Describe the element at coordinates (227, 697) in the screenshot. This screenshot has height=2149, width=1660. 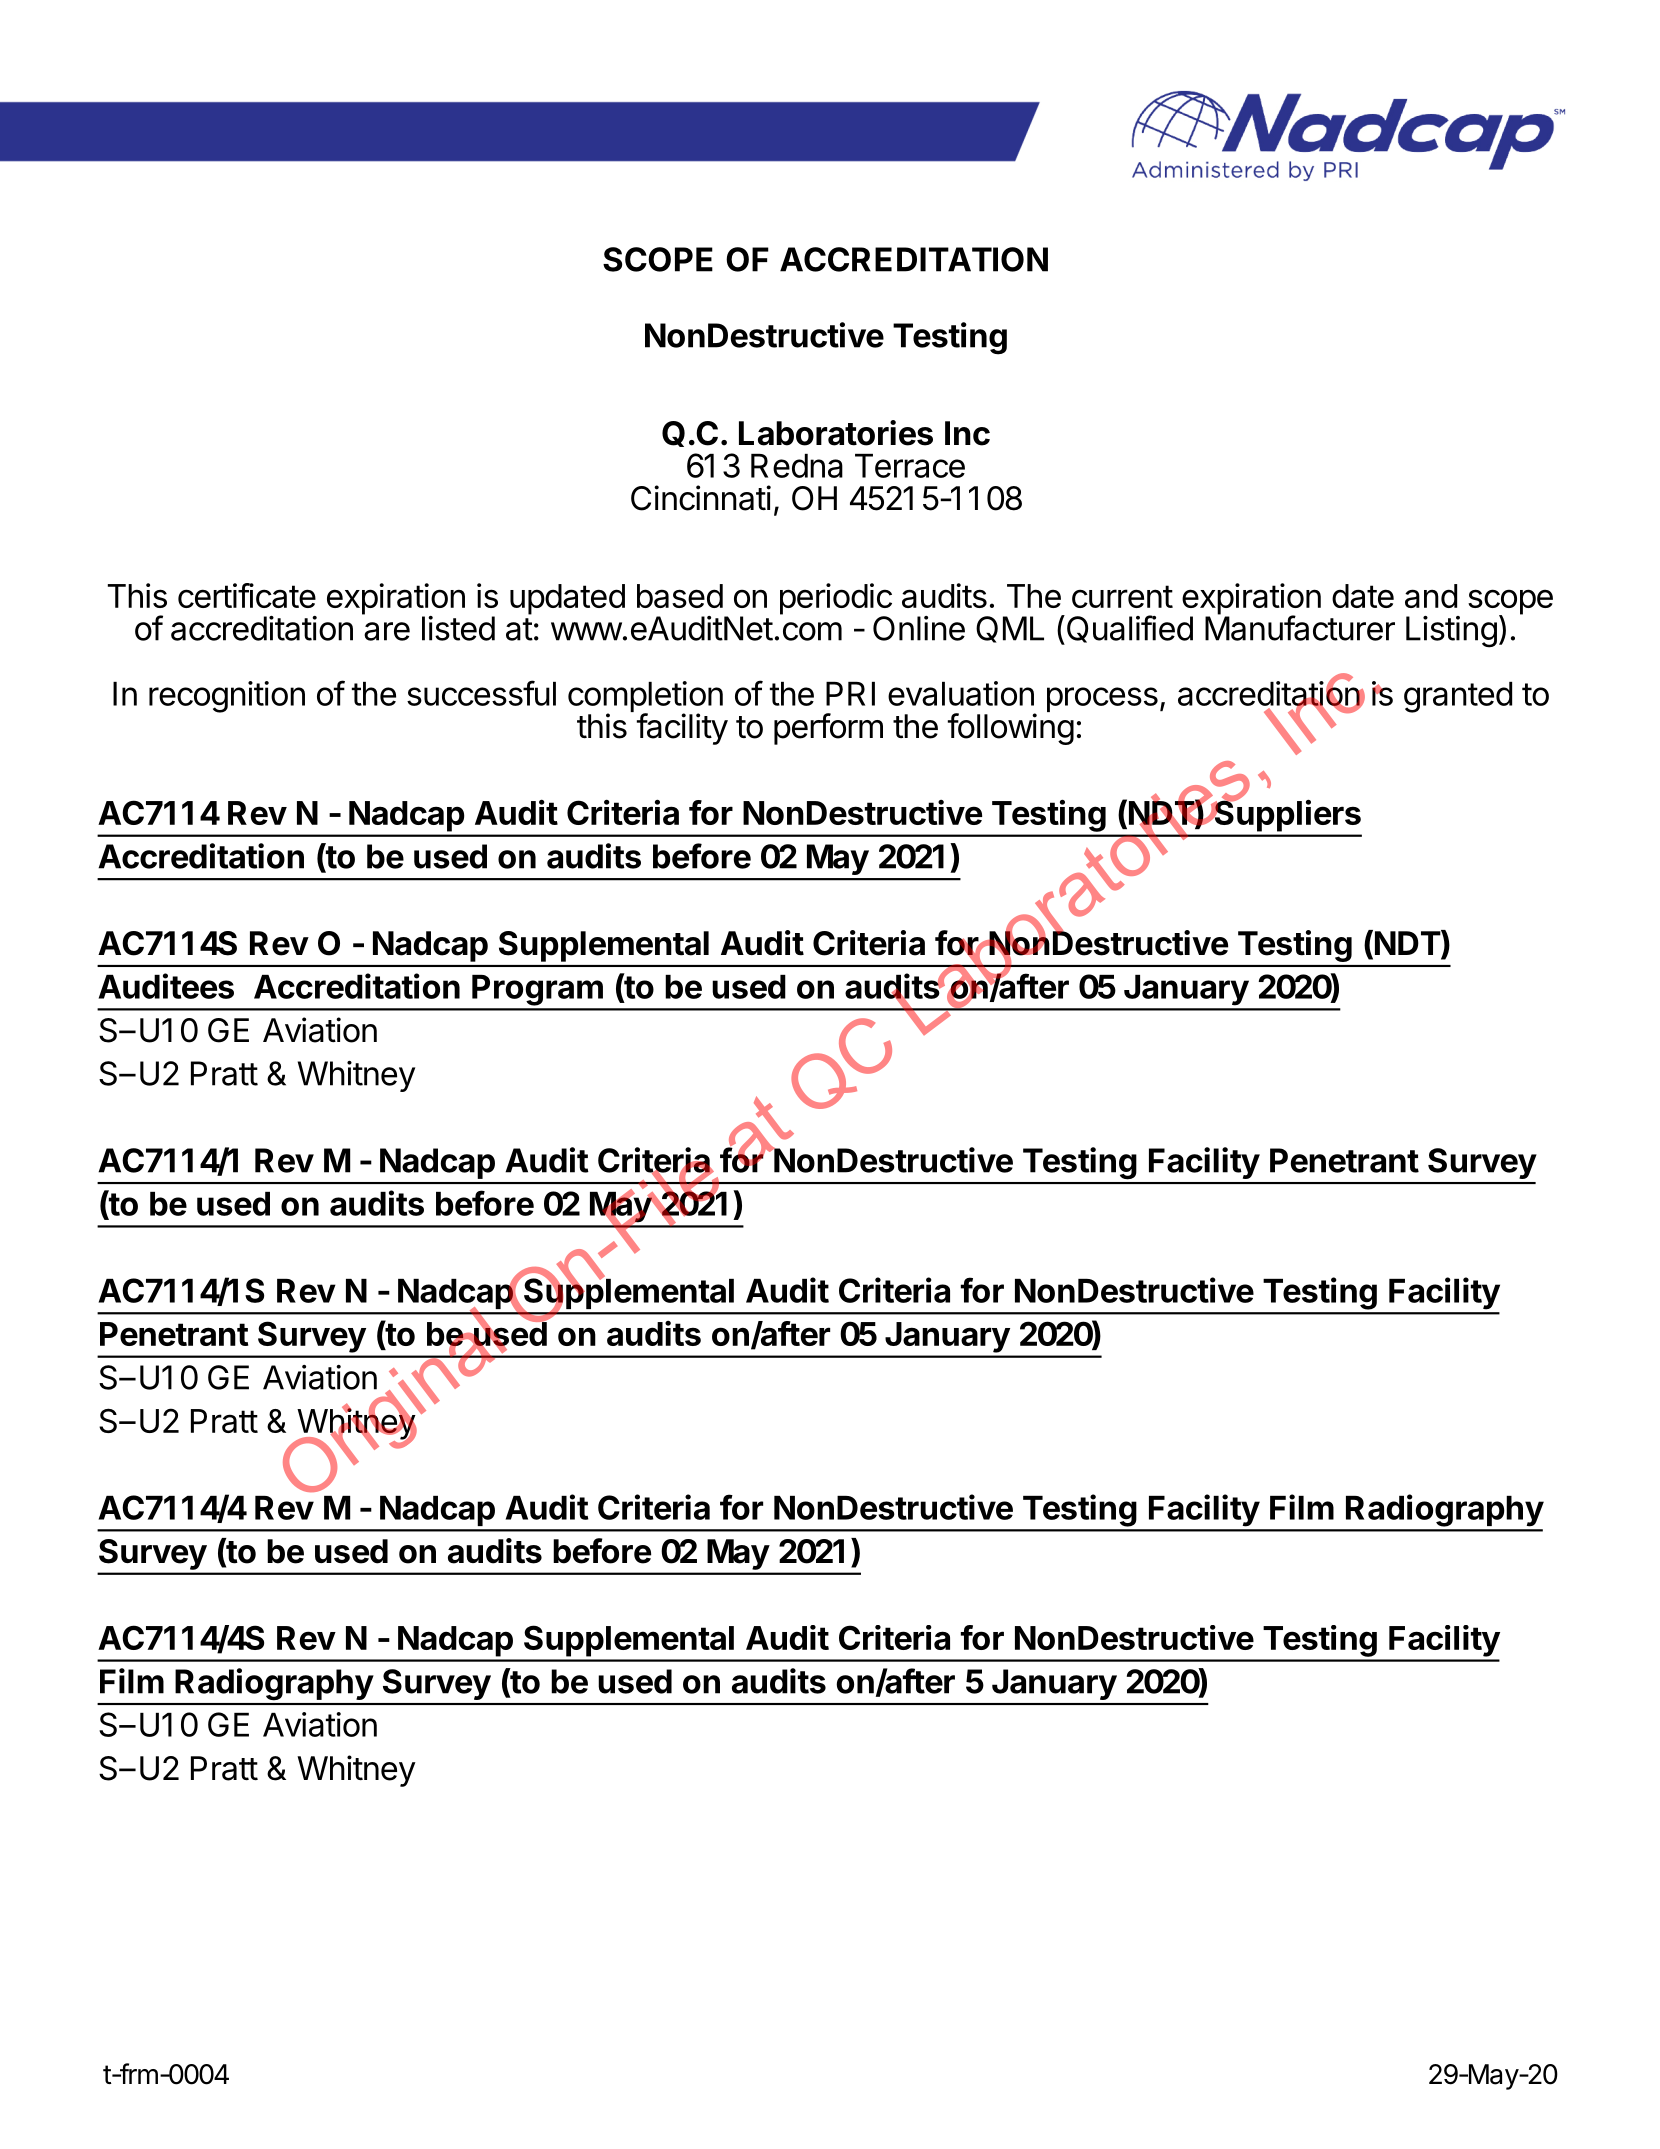
I see `recognition` at that location.
